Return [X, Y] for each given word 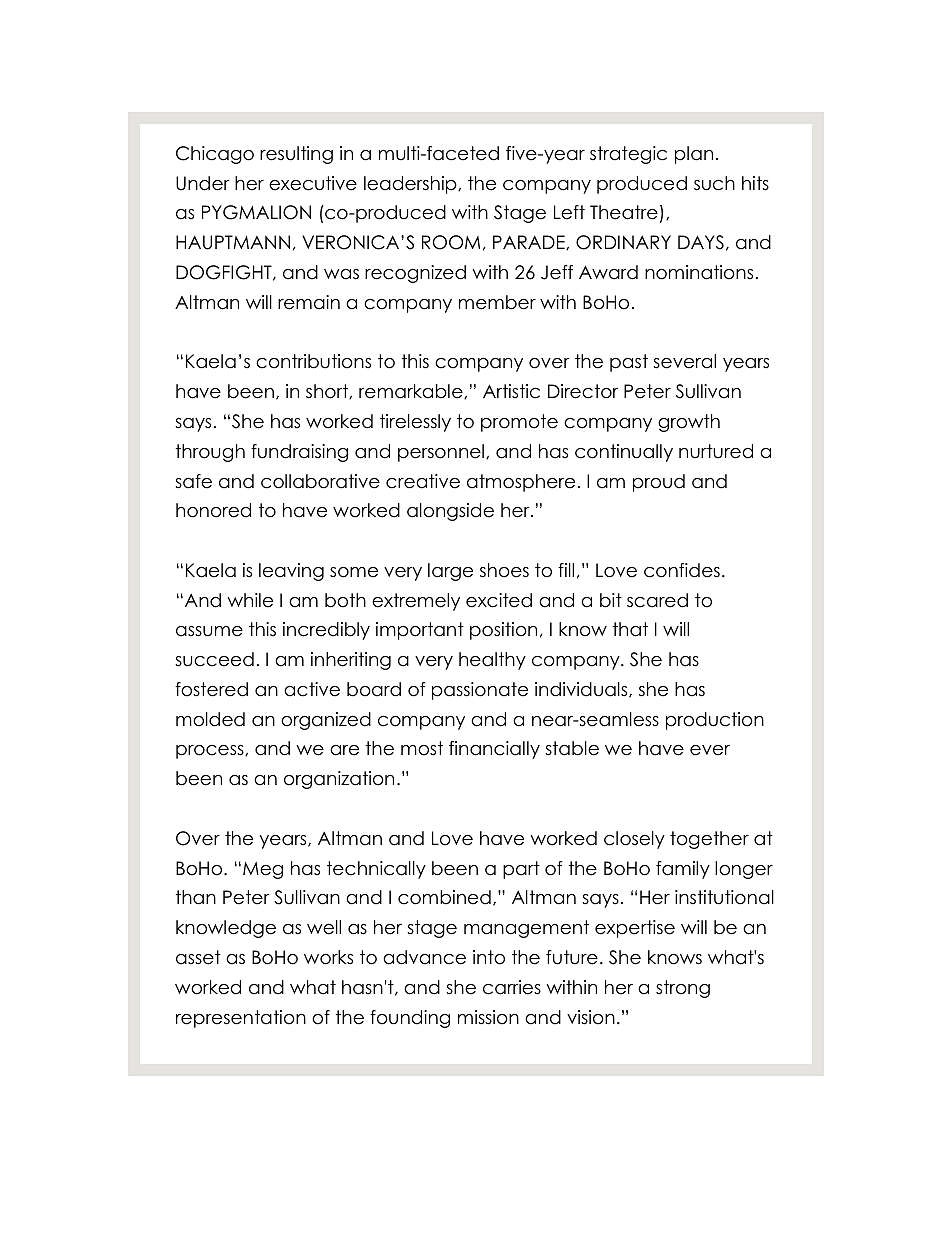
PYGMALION [256, 212]
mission [488, 1017]
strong [683, 989]
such [714, 183]
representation [241, 1019]
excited [499, 600]
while [250, 600]
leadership [411, 185]
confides [682, 570]
